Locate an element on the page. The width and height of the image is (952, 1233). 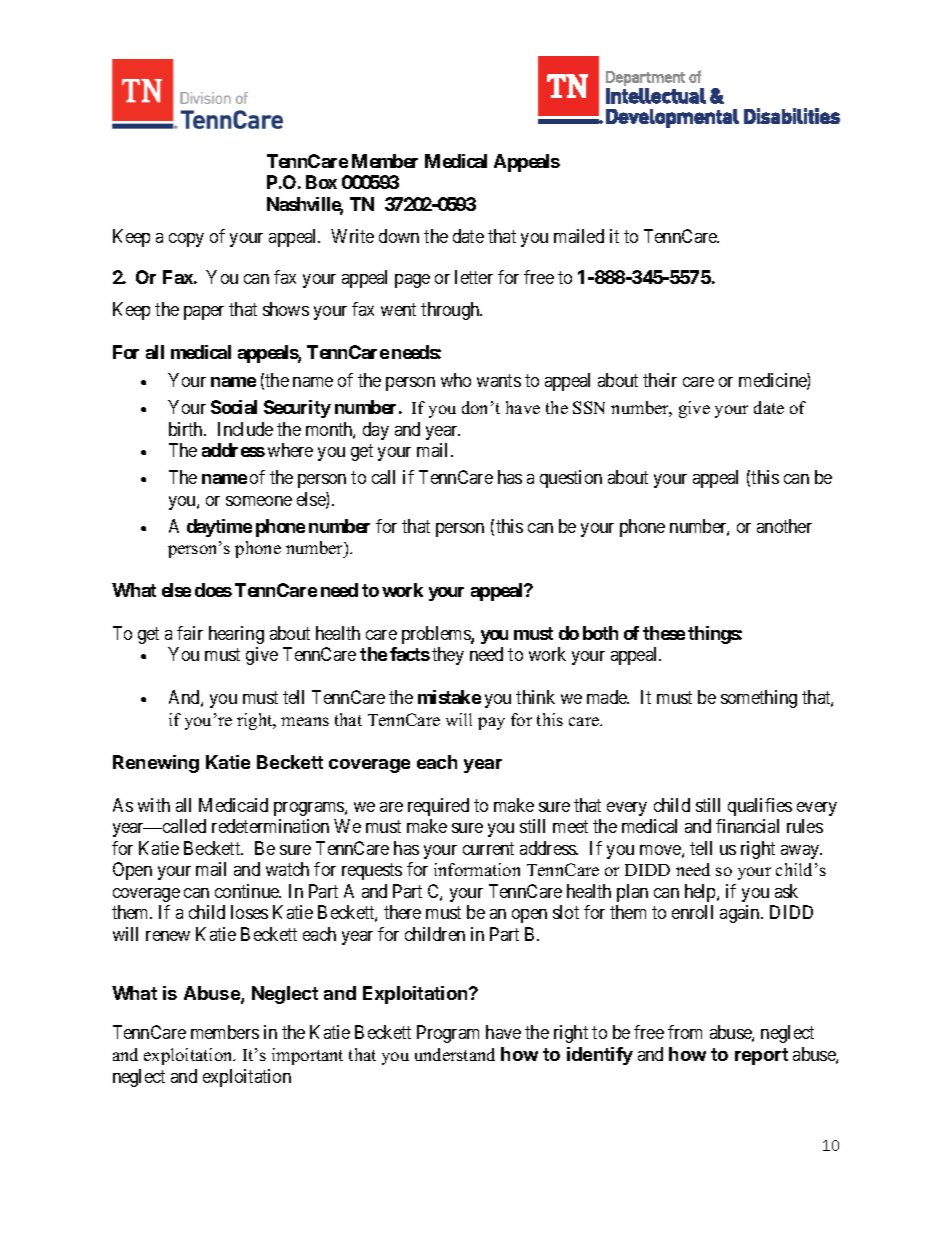
understand is located at coordinates (455, 1054).
